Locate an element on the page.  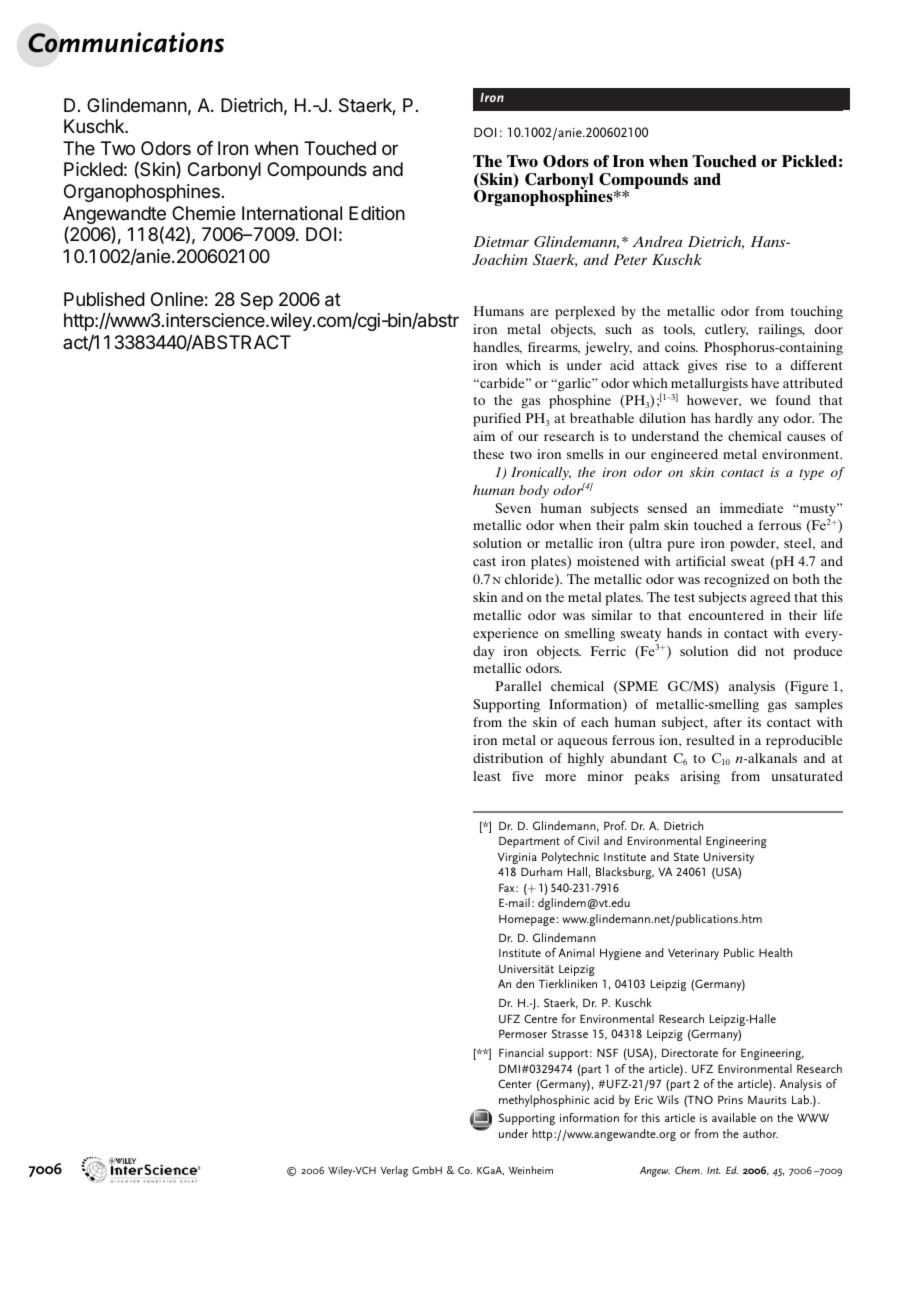
Communications is located at coordinates (126, 42).
